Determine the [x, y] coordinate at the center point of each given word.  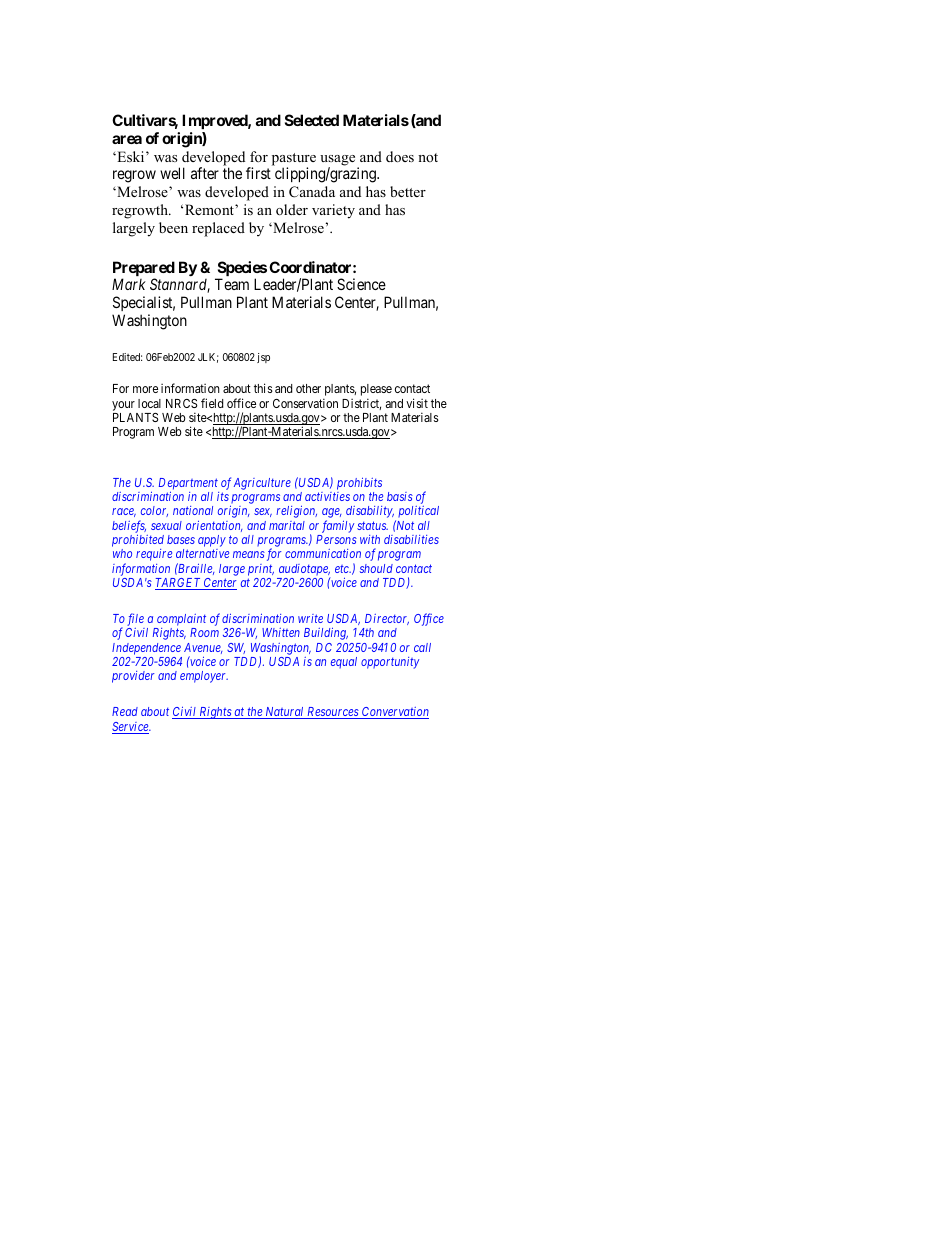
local [149, 403]
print [261, 570]
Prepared [144, 270]
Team [232, 284]
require [154, 555]
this [263, 388]
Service [131, 728]
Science [361, 284]
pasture [294, 160]
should [376, 568]
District [361, 404]
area [127, 139]
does [400, 156]
